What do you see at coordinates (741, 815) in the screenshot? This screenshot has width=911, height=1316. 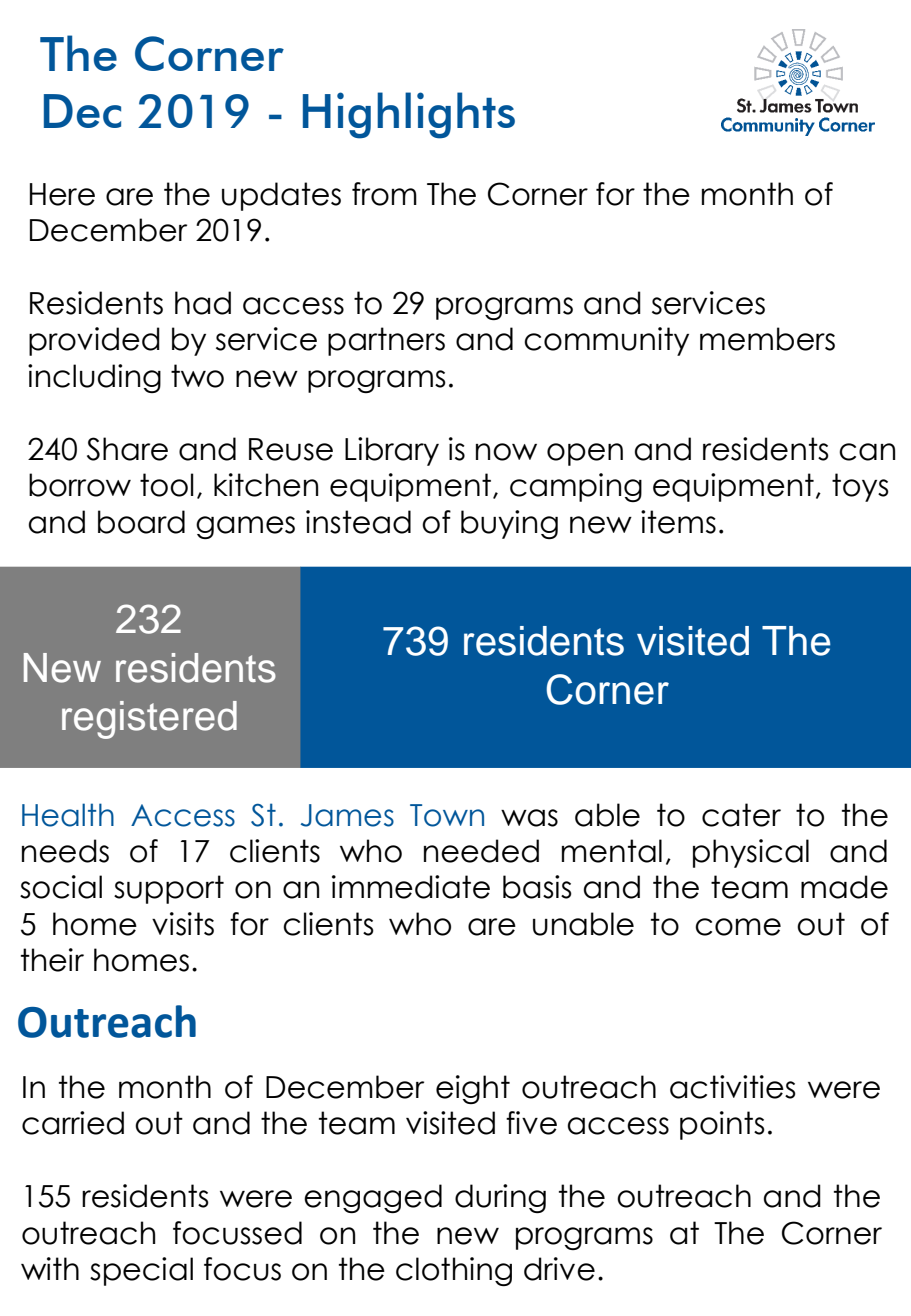 I see `cater` at bounding box center [741, 815].
